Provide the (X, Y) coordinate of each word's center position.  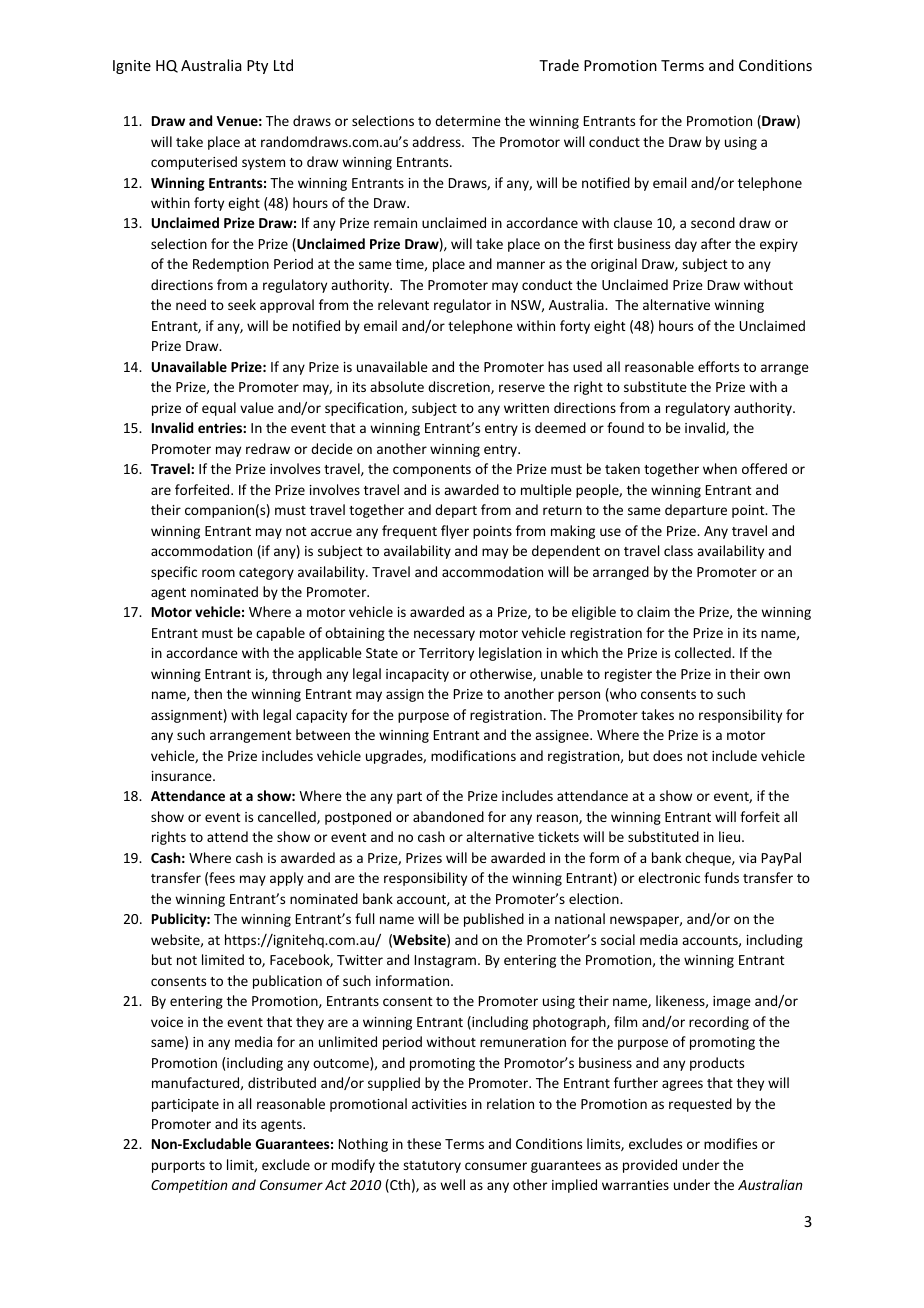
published (494, 920)
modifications (473, 755)
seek (242, 304)
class (678, 550)
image (732, 1002)
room (218, 573)
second (713, 222)
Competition (189, 1186)
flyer (455, 532)
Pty (257, 67)
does (667, 755)
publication (287, 982)
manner (521, 265)
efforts (718, 366)
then (208, 693)
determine (468, 120)
